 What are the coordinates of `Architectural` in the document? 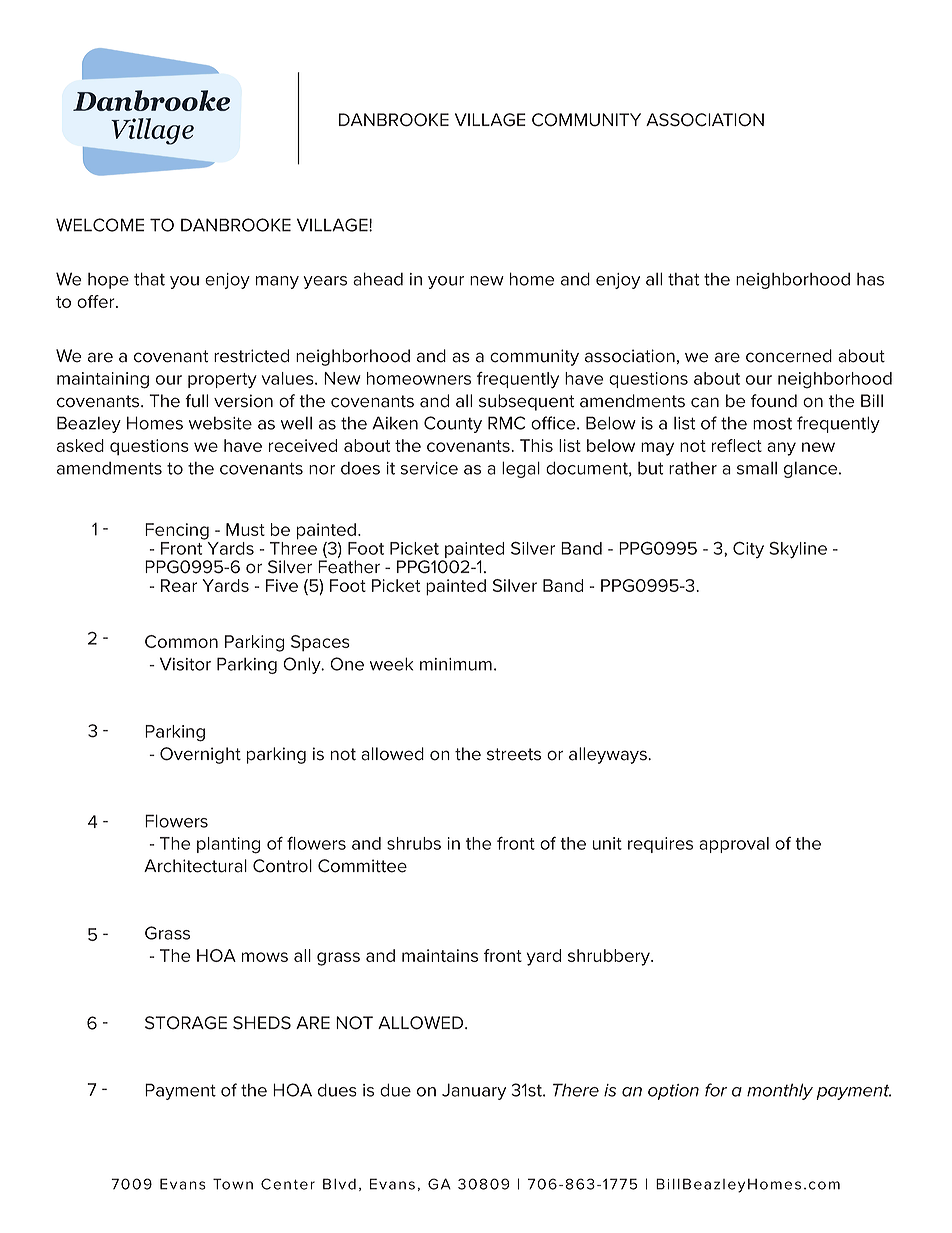 It's located at (195, 866).
